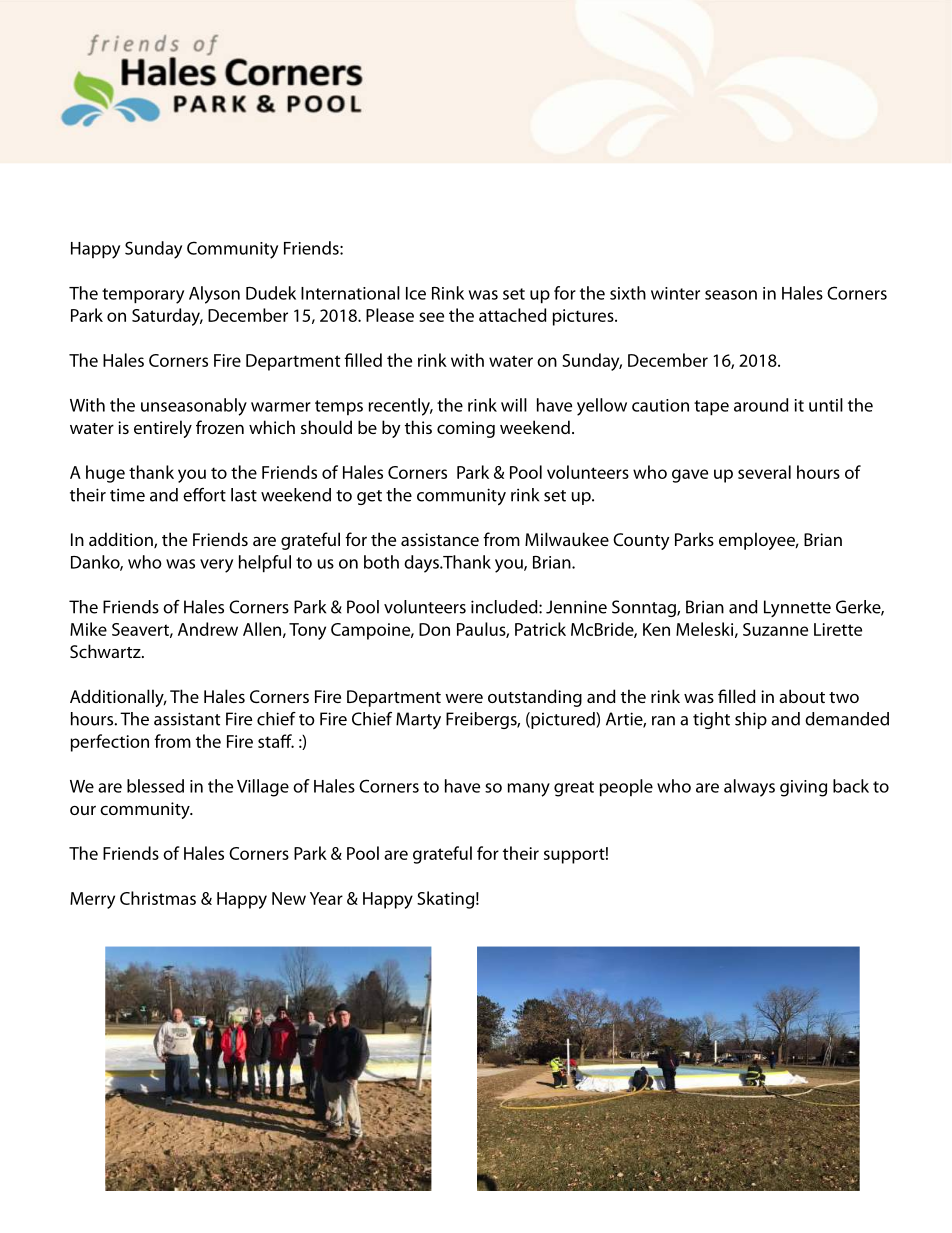 This image has width=952, height=1233. What do you see at coordinates (764, 472) in the image?
I see `several` at bounding box center [764, 472].
